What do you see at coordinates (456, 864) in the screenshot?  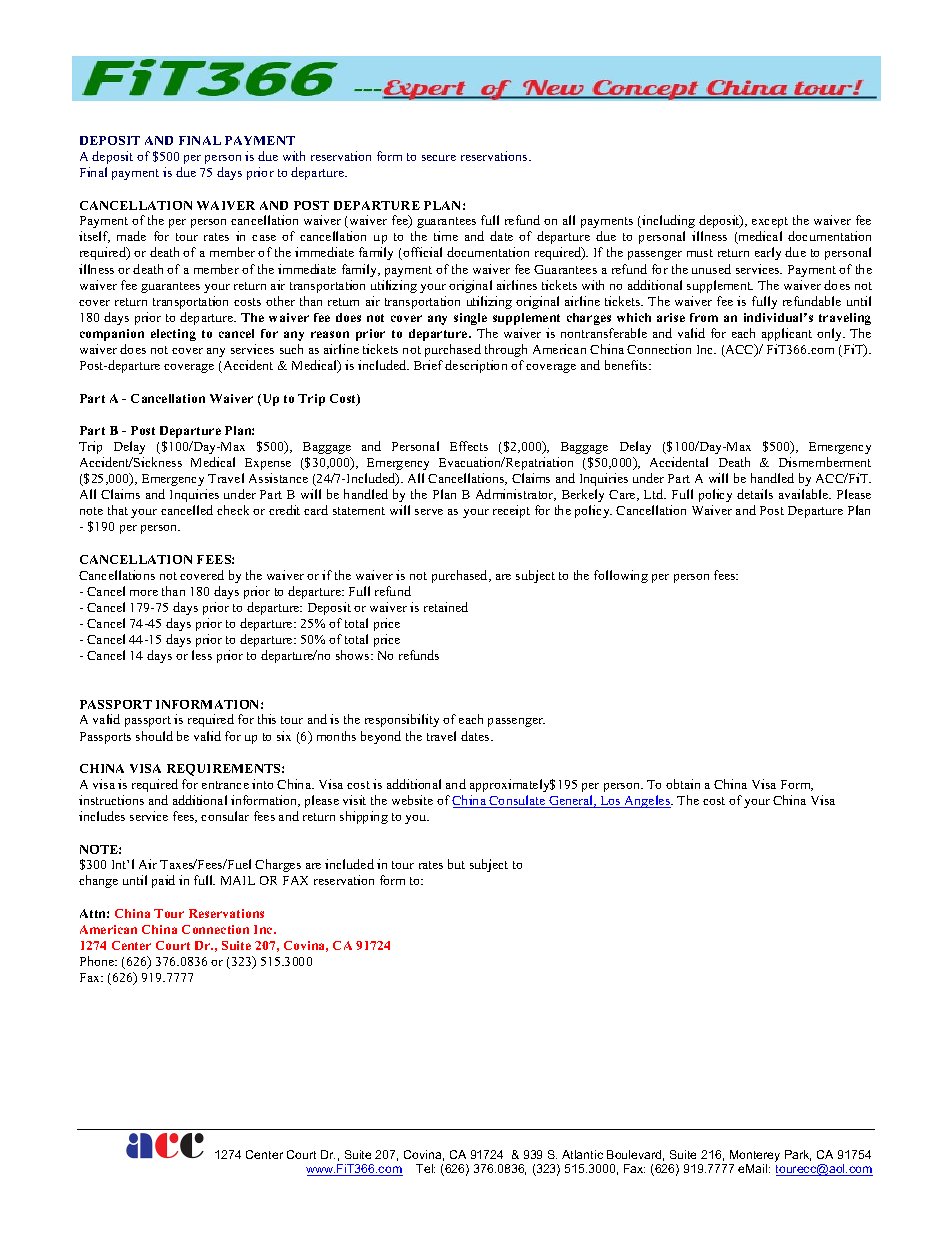 I see `but` at bounding box center [456, 864].
